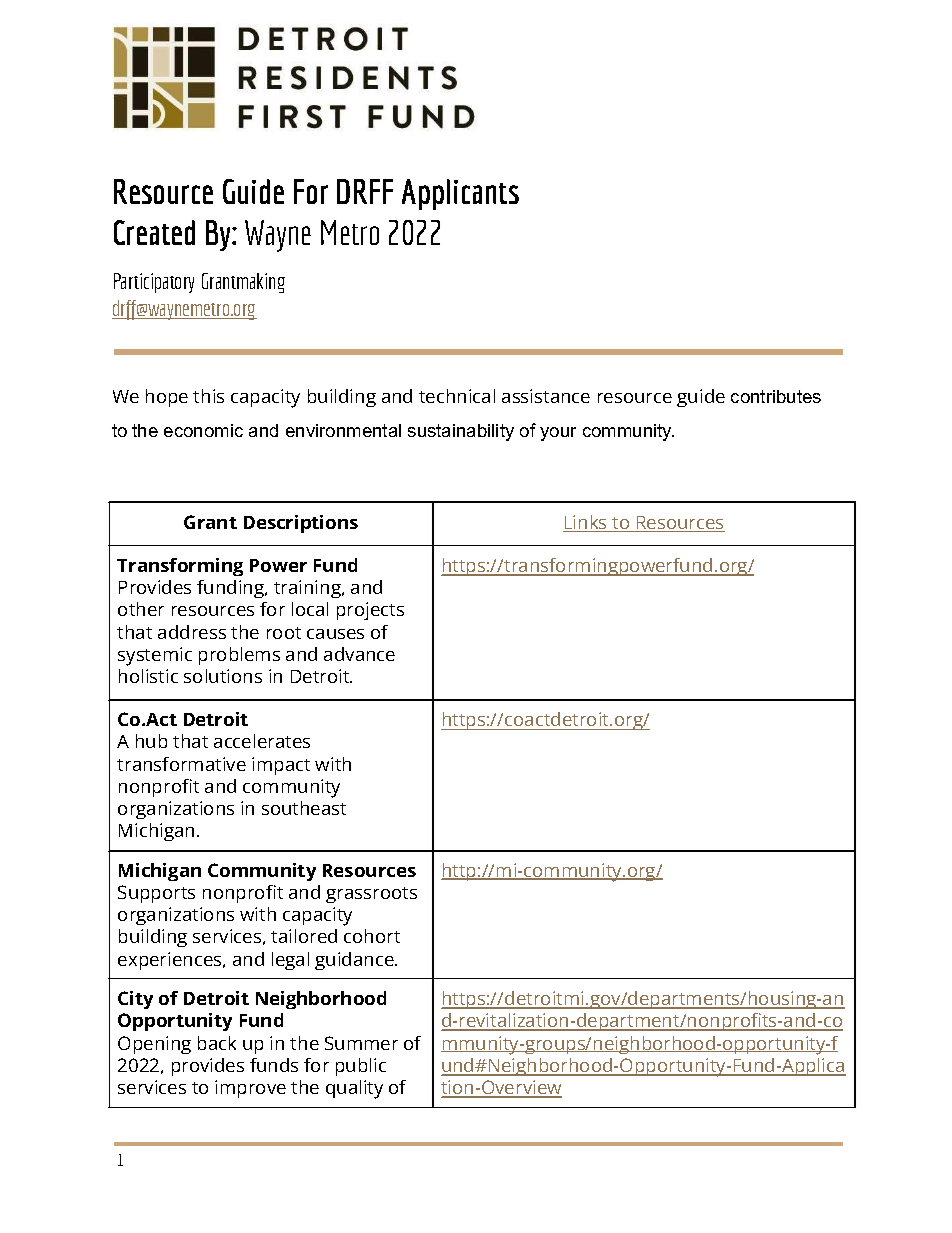 The height and width of the screenshot is (1233, 952). What do you see at coordinates (181, 764) in the screenshot?
I see `transformative` at bounding box center [181, 764].
